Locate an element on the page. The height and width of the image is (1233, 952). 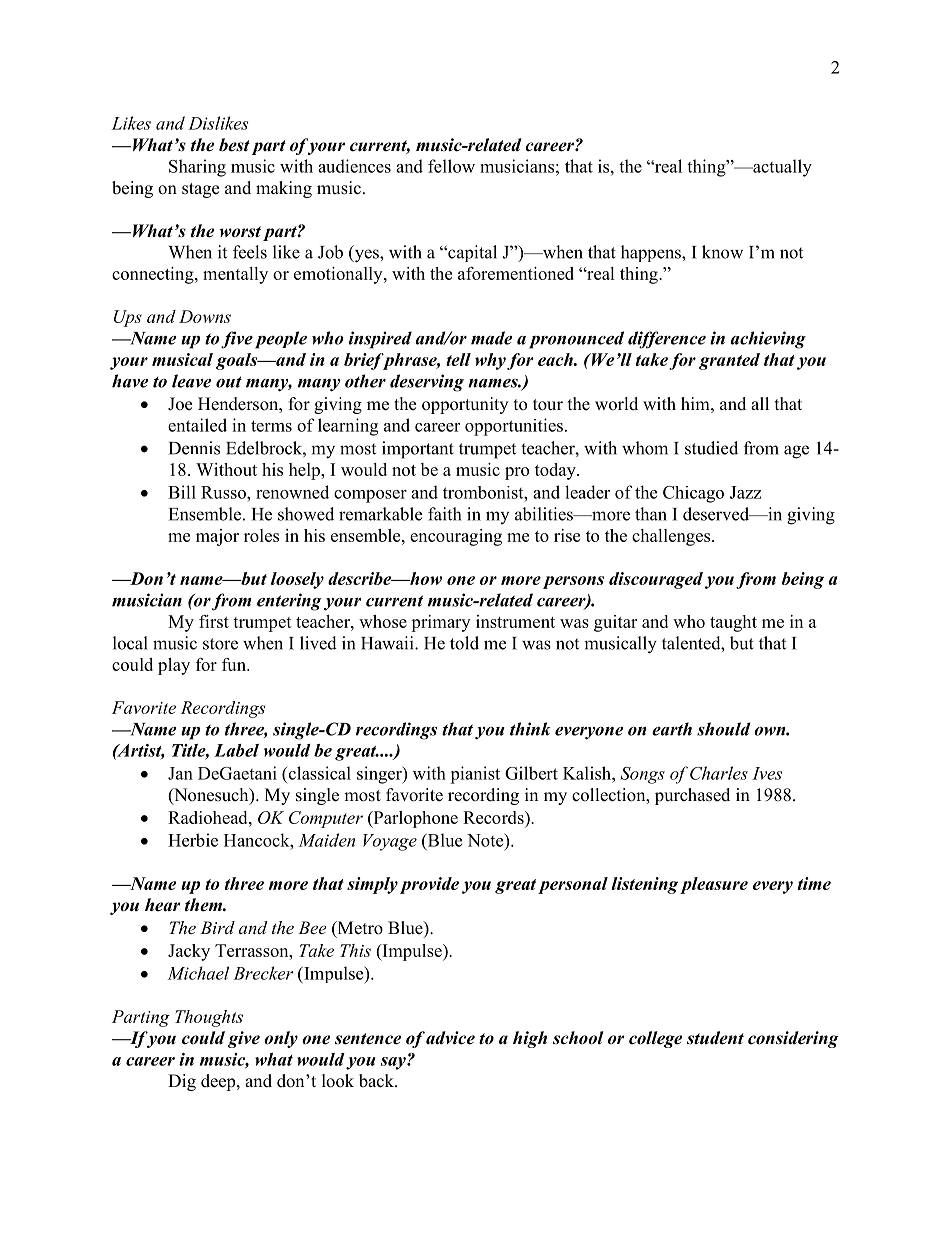
primary is located at coordinates (440, 623).
